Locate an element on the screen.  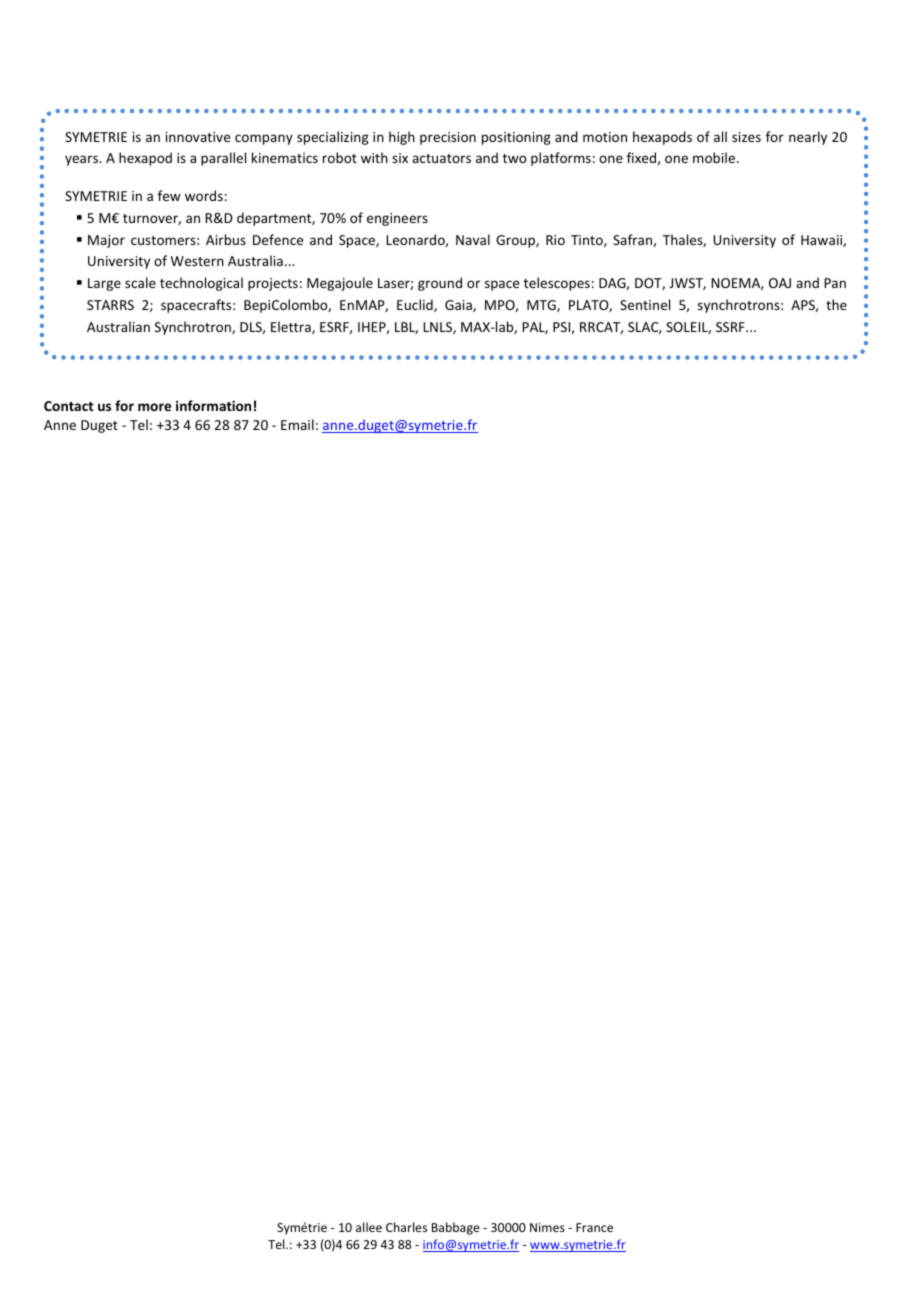
few is located at coordinates (169, 195).
